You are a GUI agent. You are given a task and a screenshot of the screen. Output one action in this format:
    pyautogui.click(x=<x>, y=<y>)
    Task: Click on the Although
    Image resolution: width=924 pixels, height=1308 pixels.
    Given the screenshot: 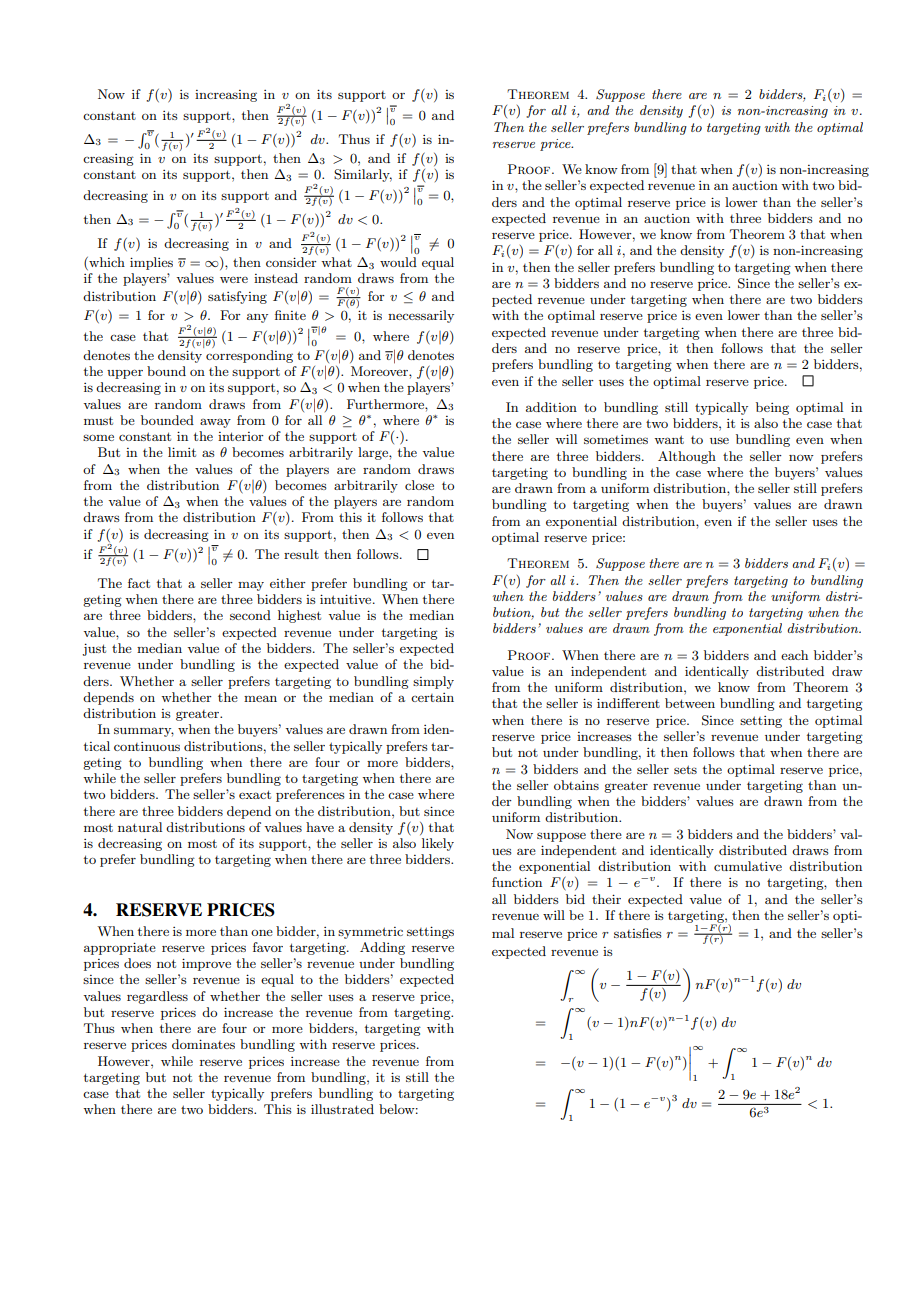 What is the action you would take?
    pyautogui.click(x=687, y=457)
